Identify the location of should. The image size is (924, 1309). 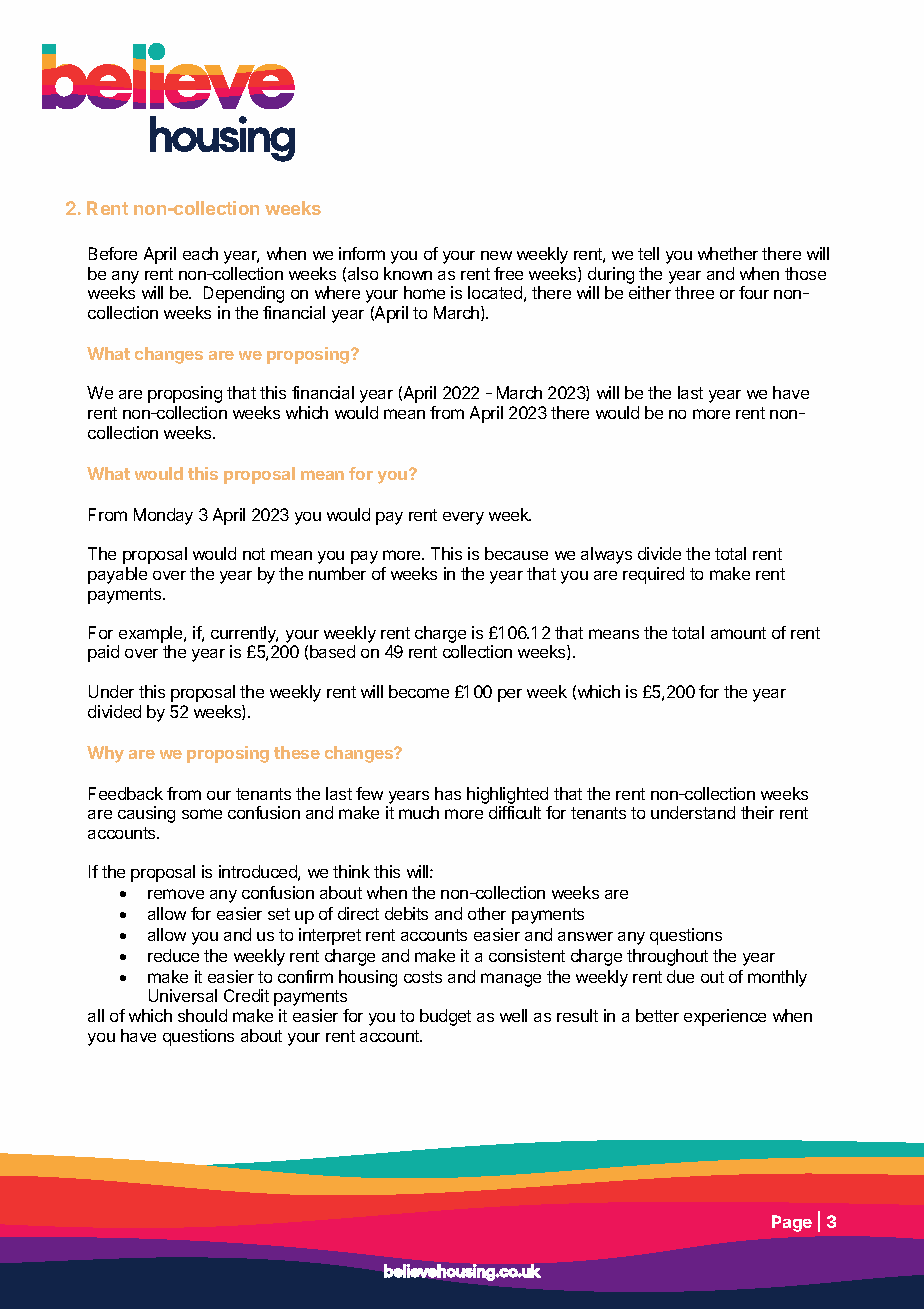
(202, 1015).
